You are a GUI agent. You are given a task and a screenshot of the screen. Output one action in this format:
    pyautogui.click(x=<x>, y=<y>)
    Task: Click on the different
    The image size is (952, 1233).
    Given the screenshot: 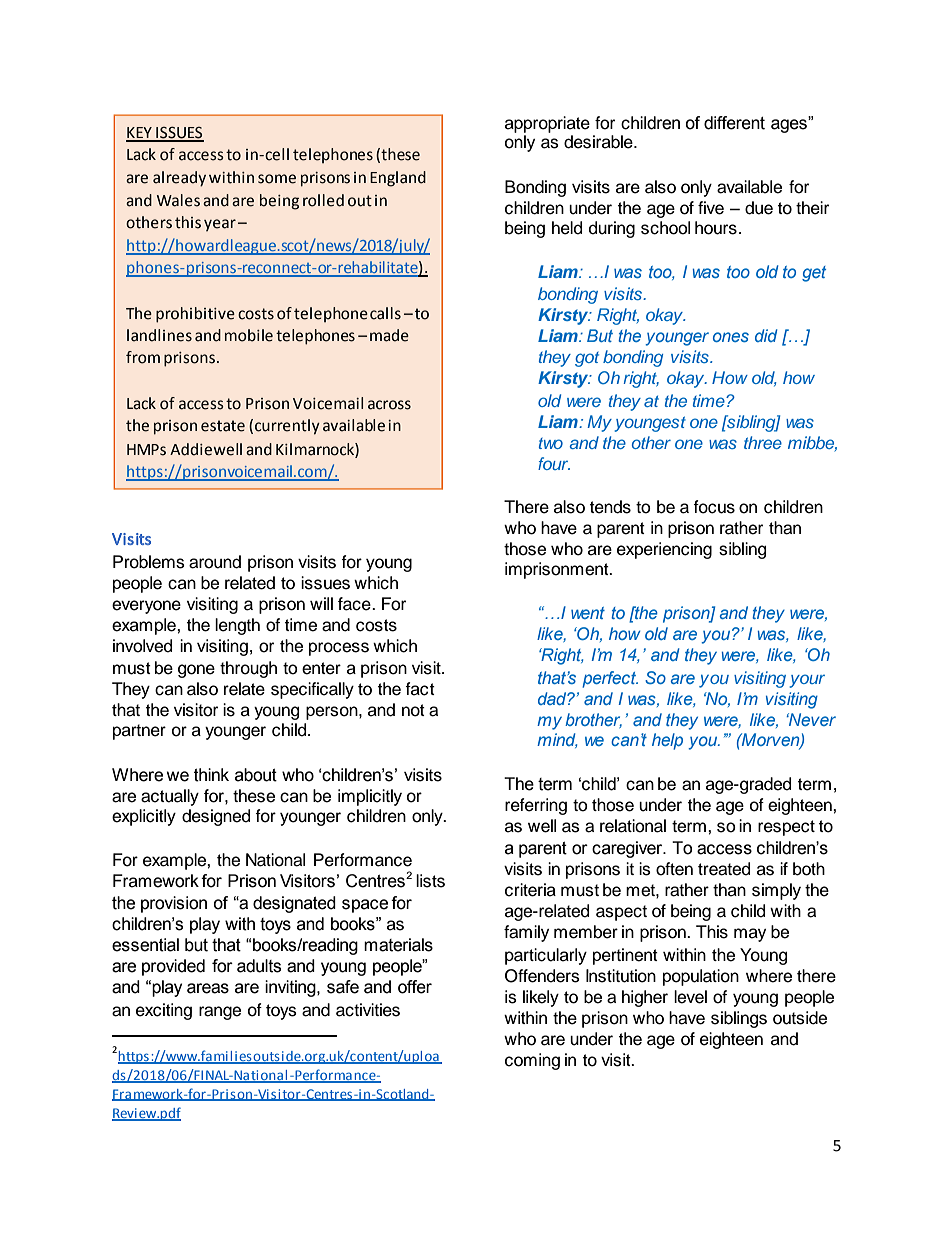 What is the action you would take?
    pyautogui.click(x=734, y=123)
